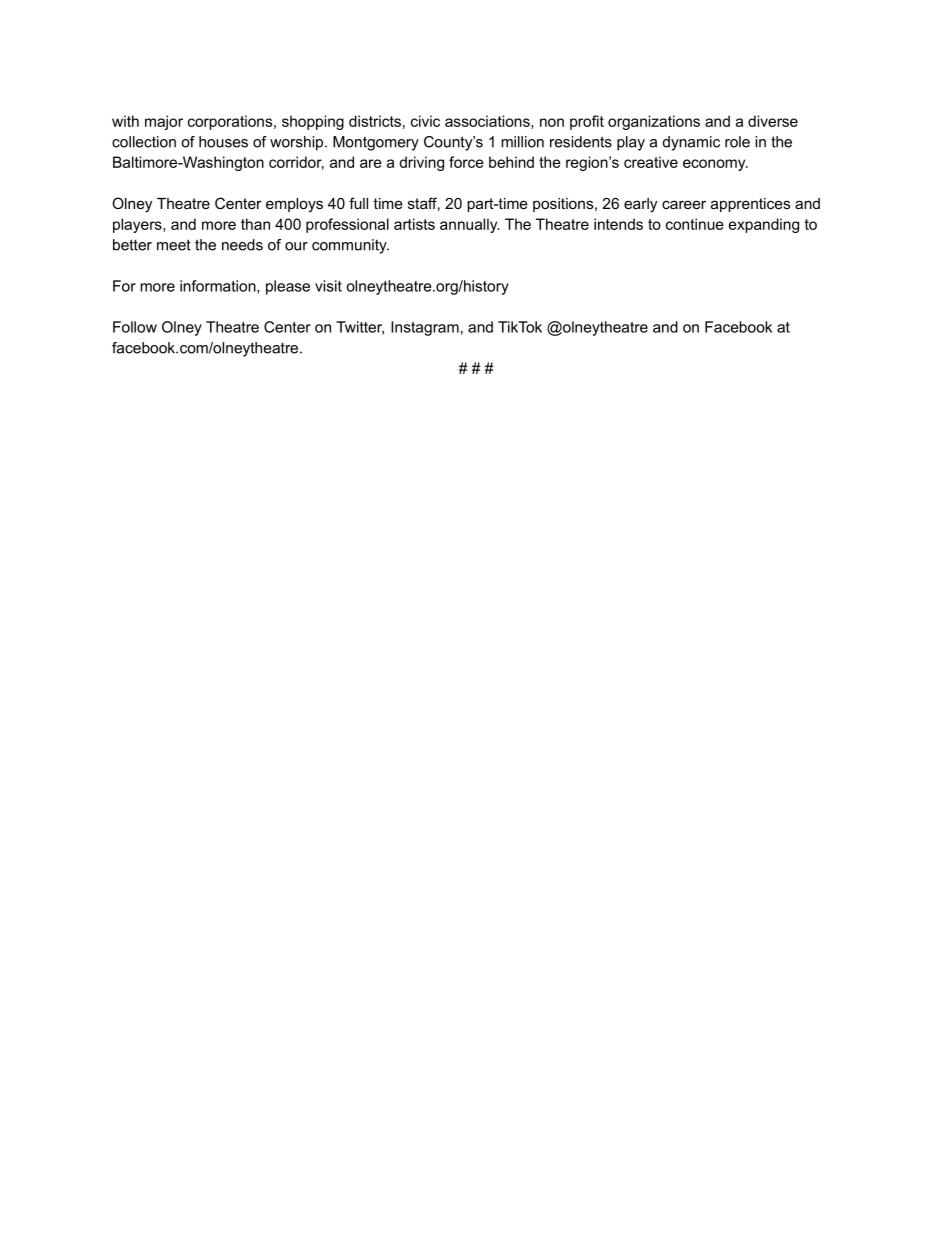  I want to click on major, so click(164, 122).
